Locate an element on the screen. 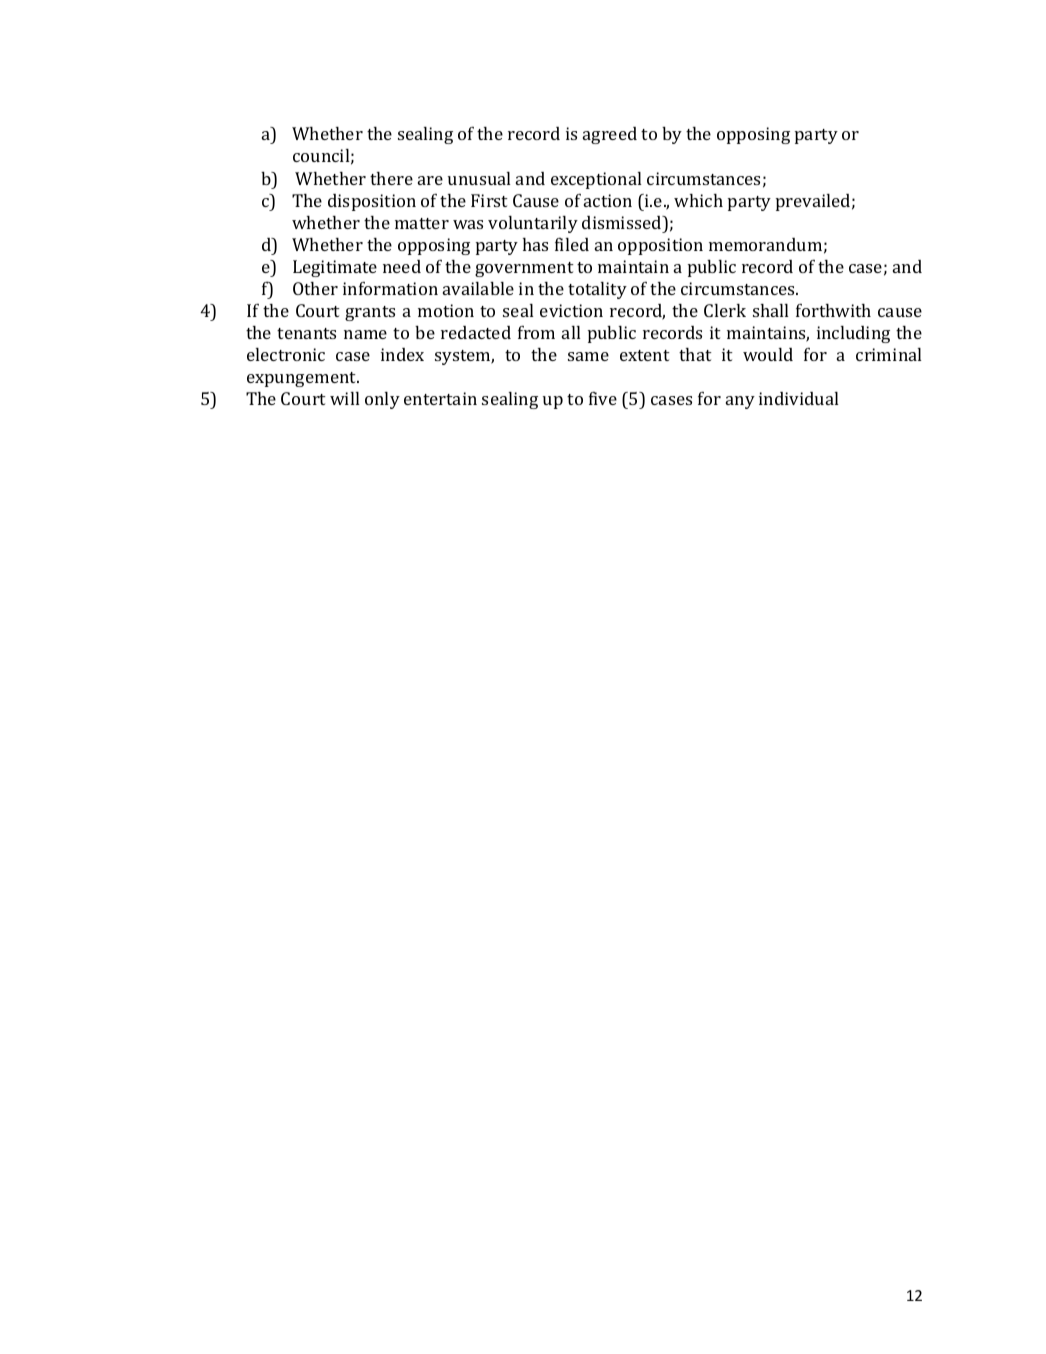 This screenshot has height=1354, width=1046. agreed is located at coordinates (610, 135).
